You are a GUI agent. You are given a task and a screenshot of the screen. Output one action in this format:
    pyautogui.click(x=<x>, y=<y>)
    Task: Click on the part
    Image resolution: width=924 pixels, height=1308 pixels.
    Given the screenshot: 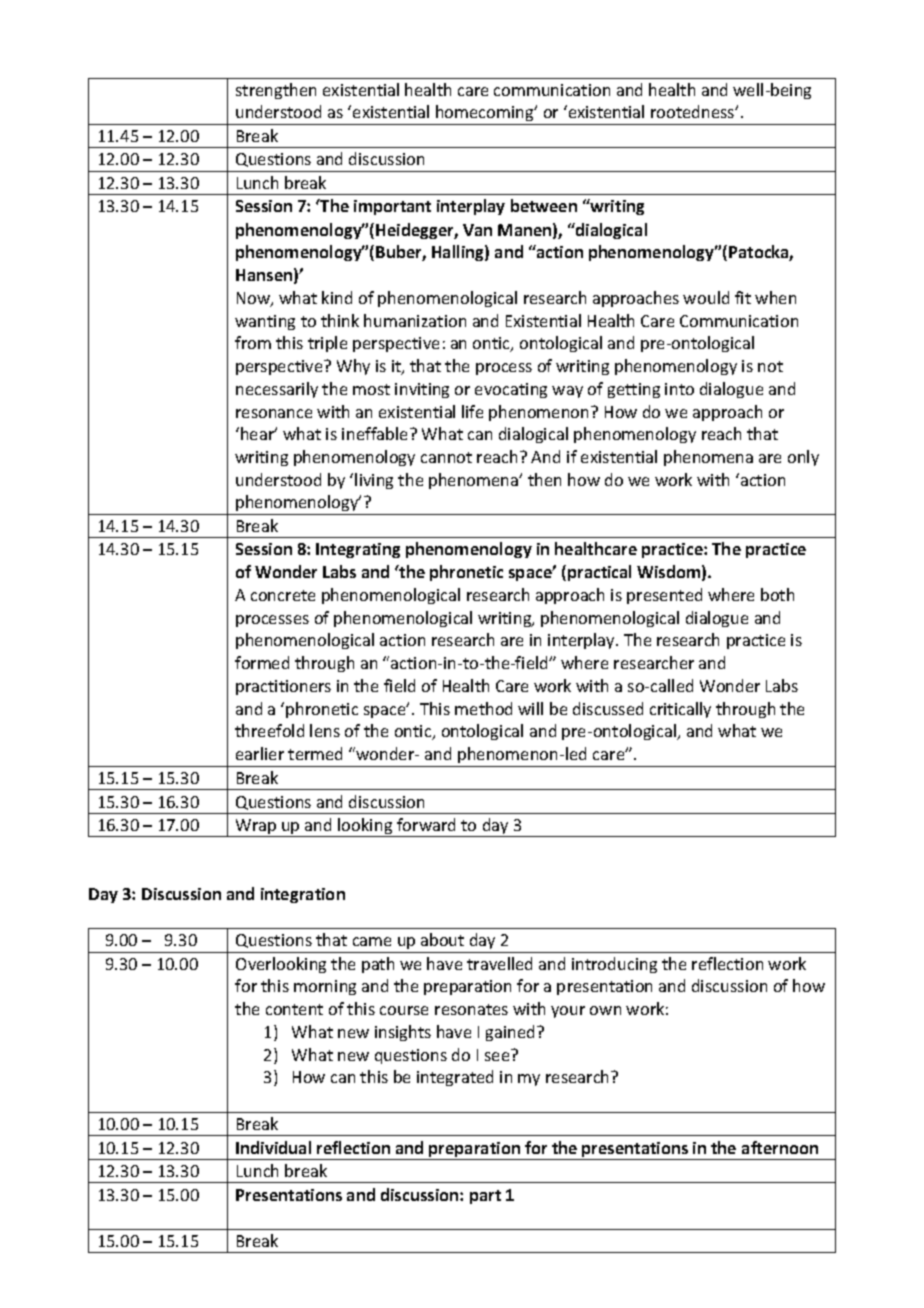 What is the action you would take?
    pyautogui.click(x=485, y=1197)
